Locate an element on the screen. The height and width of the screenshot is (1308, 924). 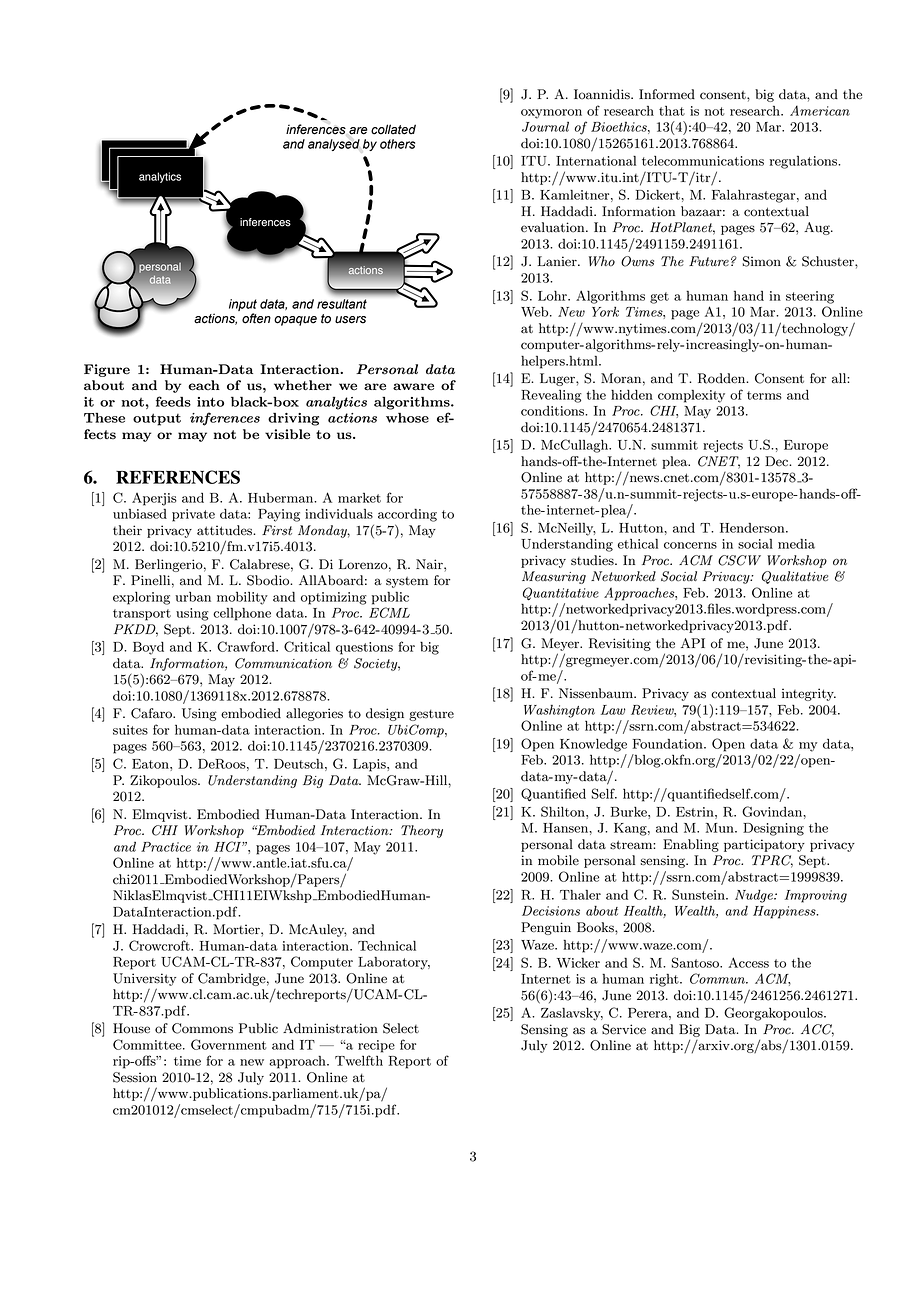
Commons is located at coordinates (202, 1028).
